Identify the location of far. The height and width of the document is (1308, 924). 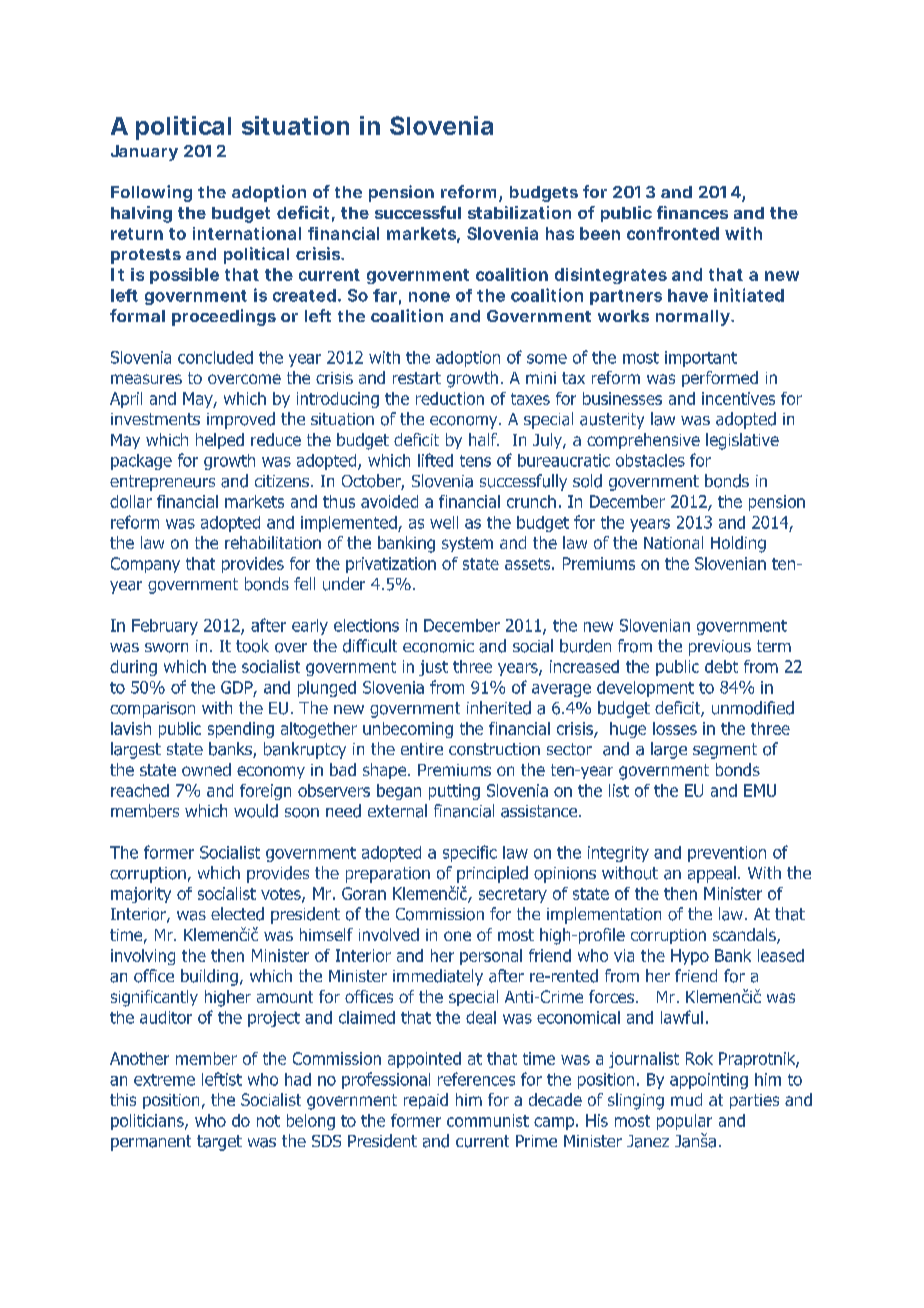
(385, 295).
